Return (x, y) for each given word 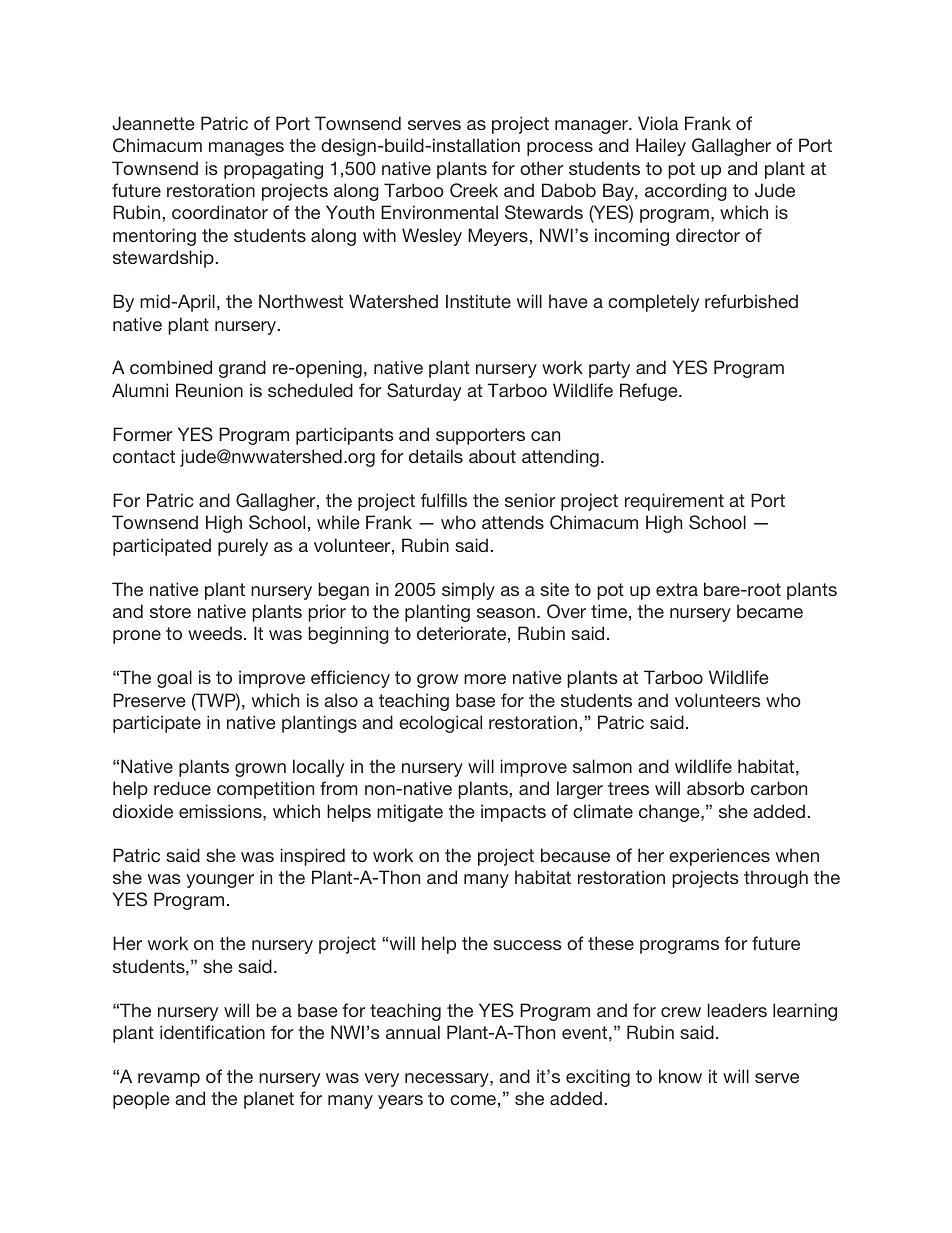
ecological (440, 724)
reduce (182, 788)
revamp (169, 1080)
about (492, 456)
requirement (674, 502)
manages (246, 149)
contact (144, 456)
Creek (474, 190)
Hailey (661, 147)
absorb (715, 788)
